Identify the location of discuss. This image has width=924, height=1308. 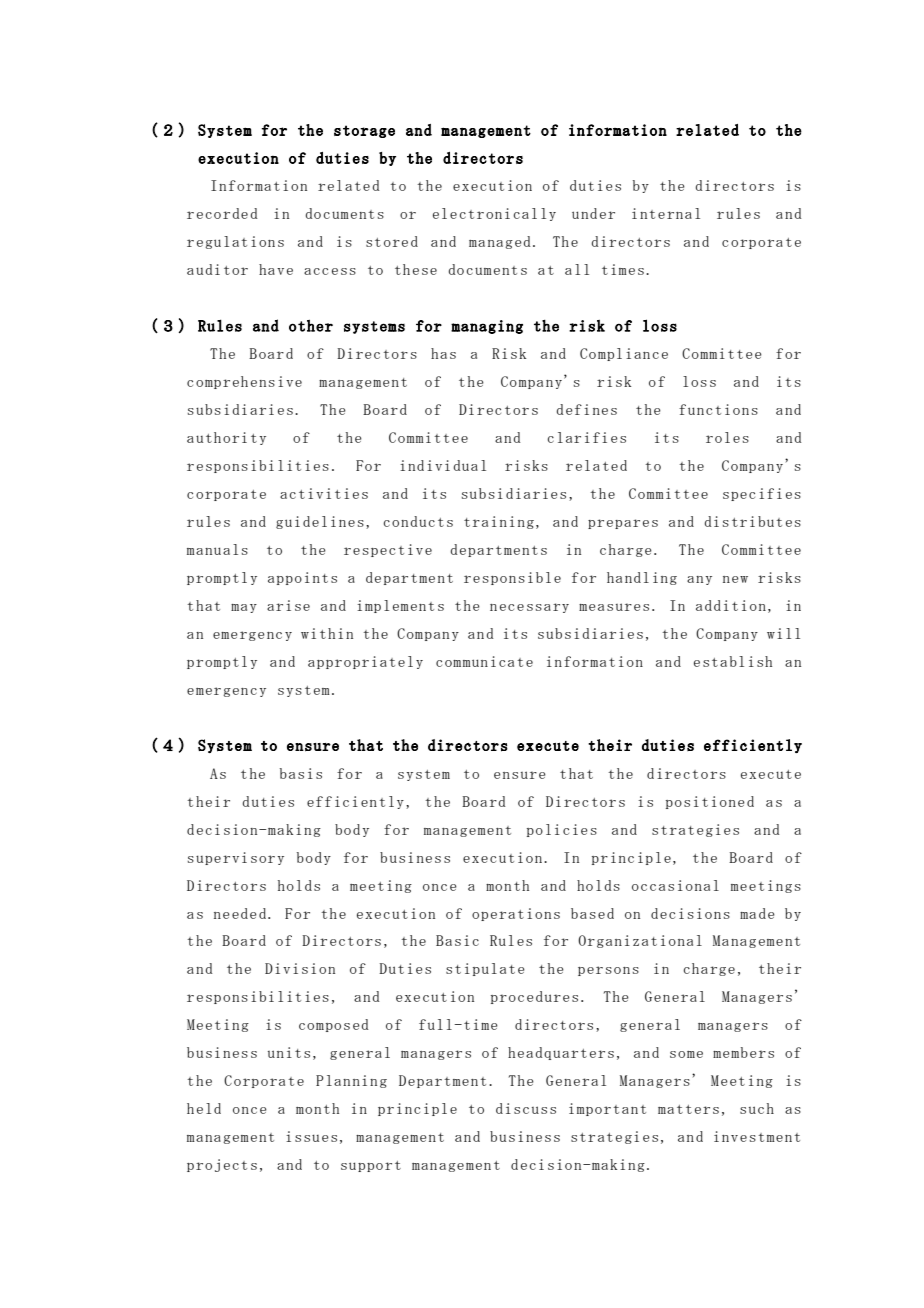
(526, 1108).
